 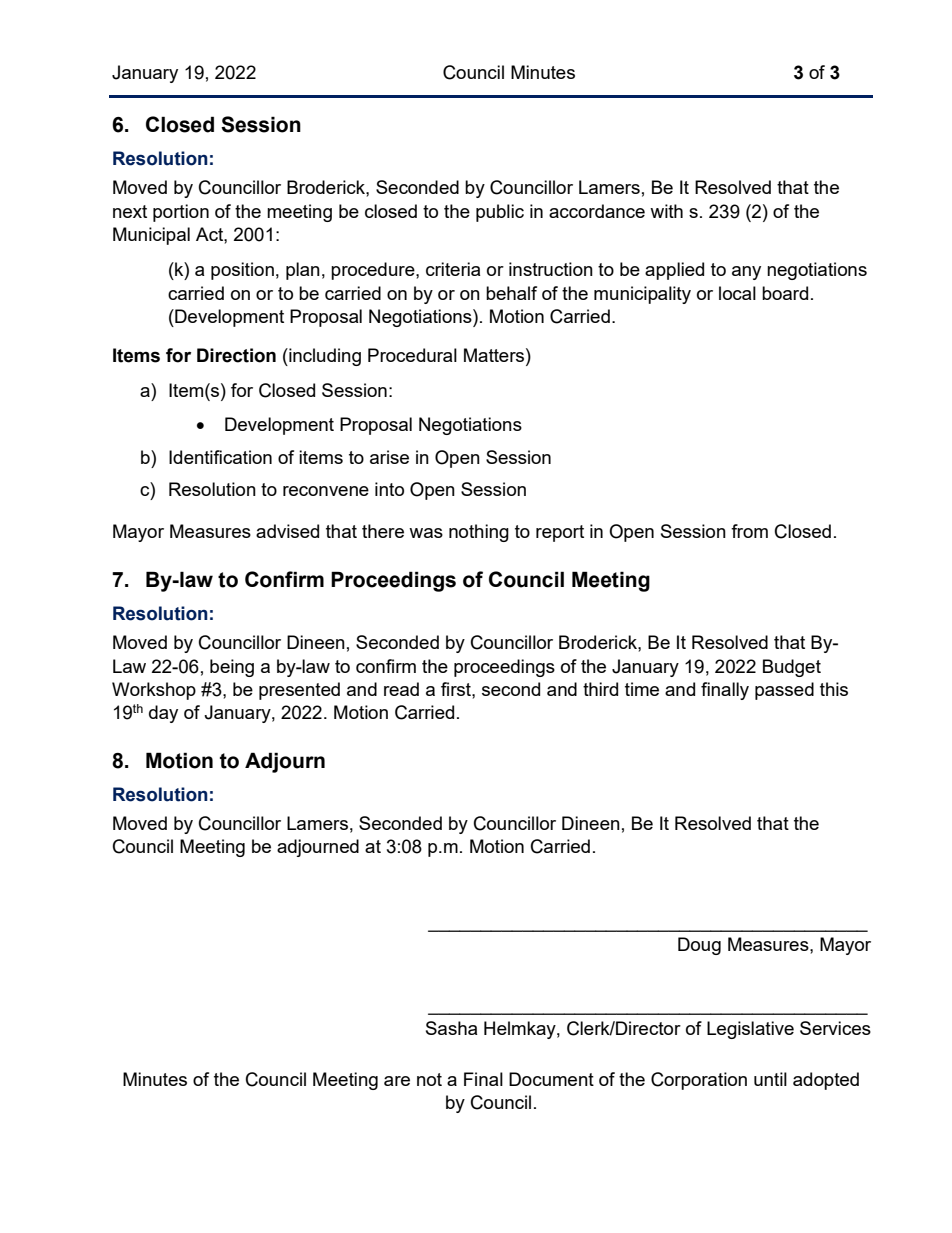 I want to click on are, so click(x=397, y=1081).
